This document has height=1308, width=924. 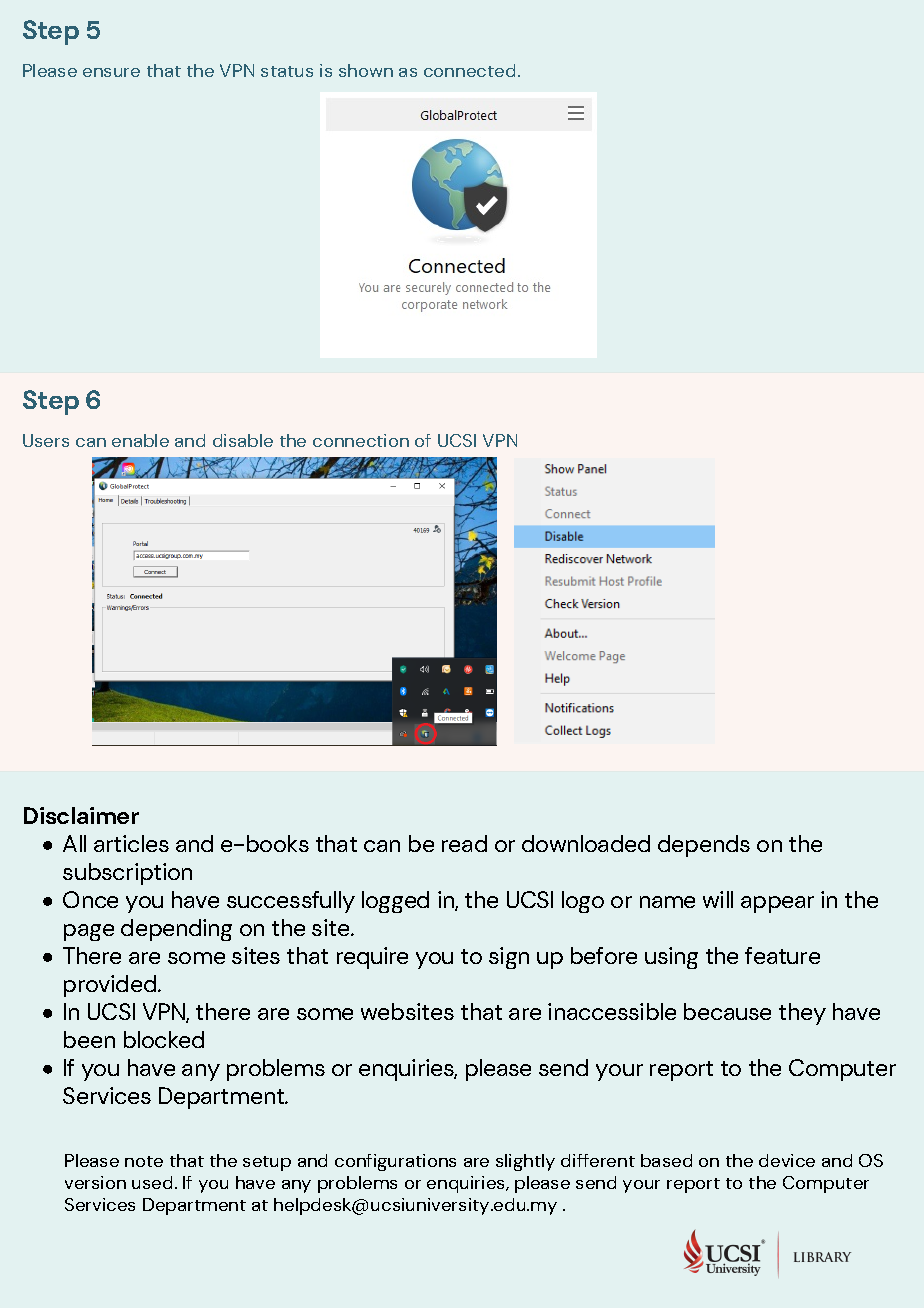 I want to click on read, so click(x=464, y=843).
